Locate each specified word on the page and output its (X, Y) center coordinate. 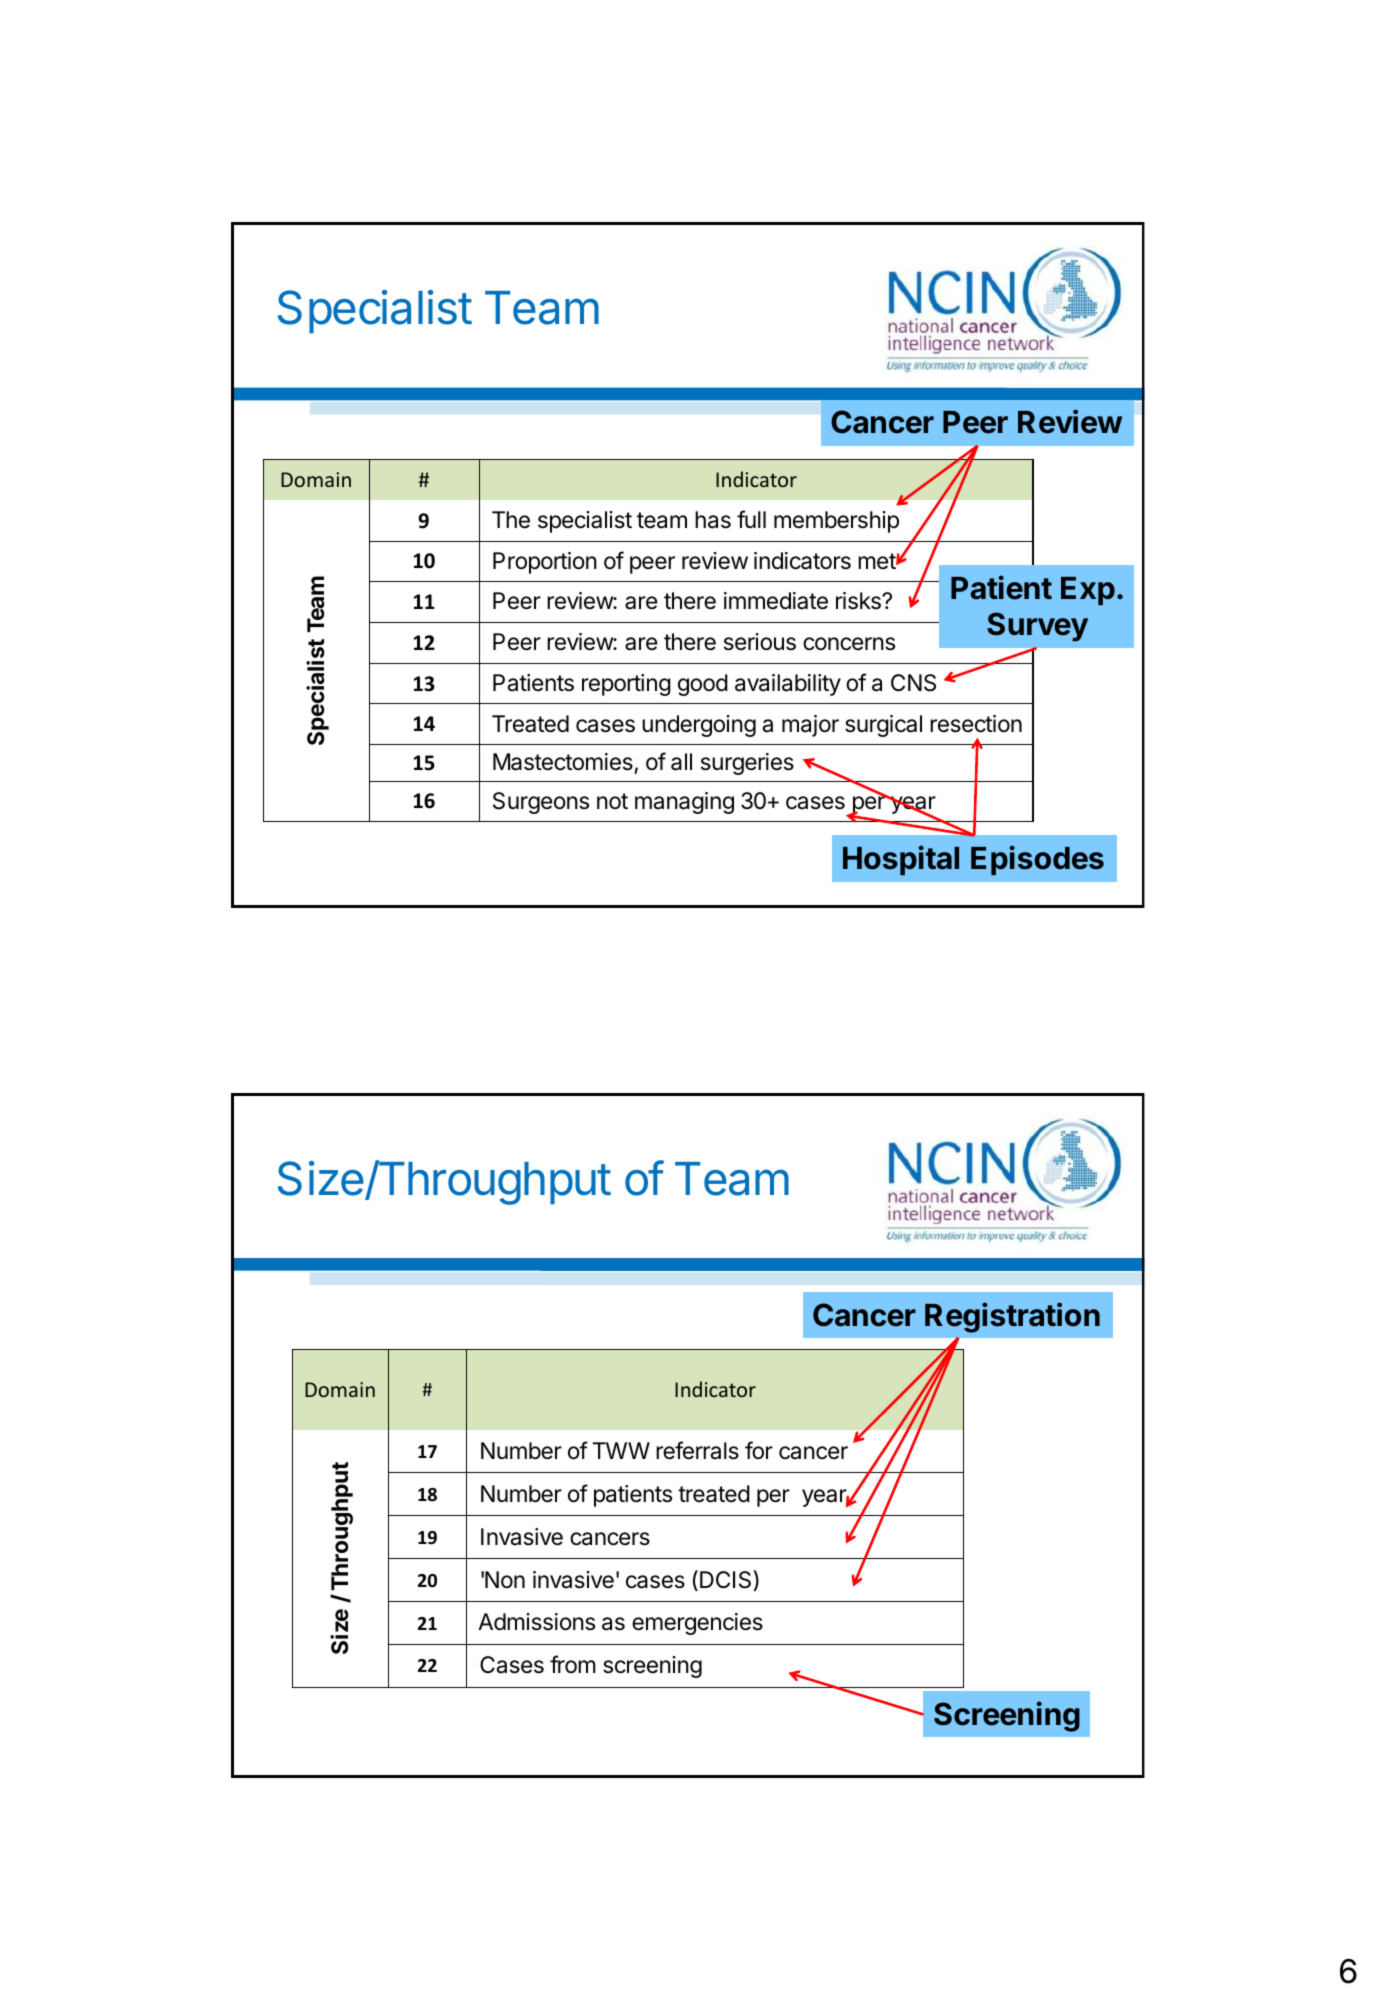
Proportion (545, 563)
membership (836, 522)
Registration (1012, 1317)
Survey (1037, 627)
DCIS (725, 1580)
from (573, 1664)
